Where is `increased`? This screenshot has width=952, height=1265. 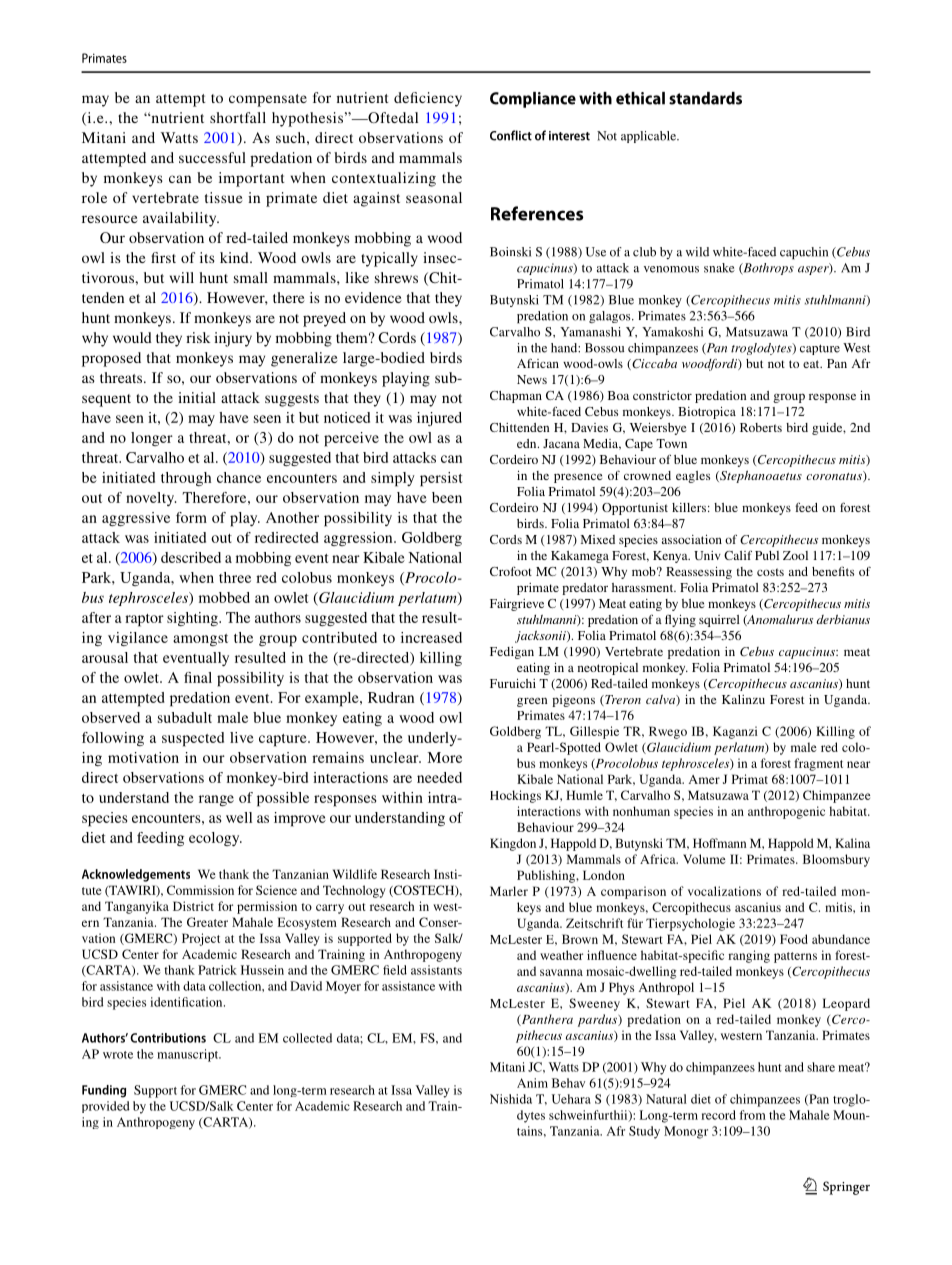
increased is located at coordinates (431, 637).
